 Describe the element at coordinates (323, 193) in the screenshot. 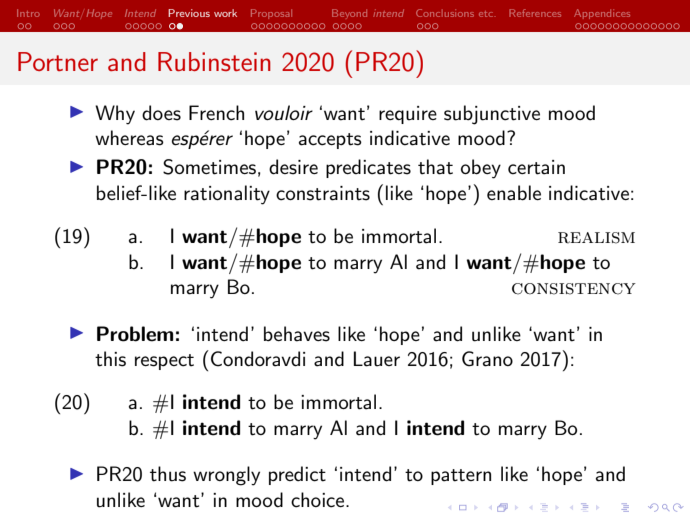

I see `constraints` at that location.
